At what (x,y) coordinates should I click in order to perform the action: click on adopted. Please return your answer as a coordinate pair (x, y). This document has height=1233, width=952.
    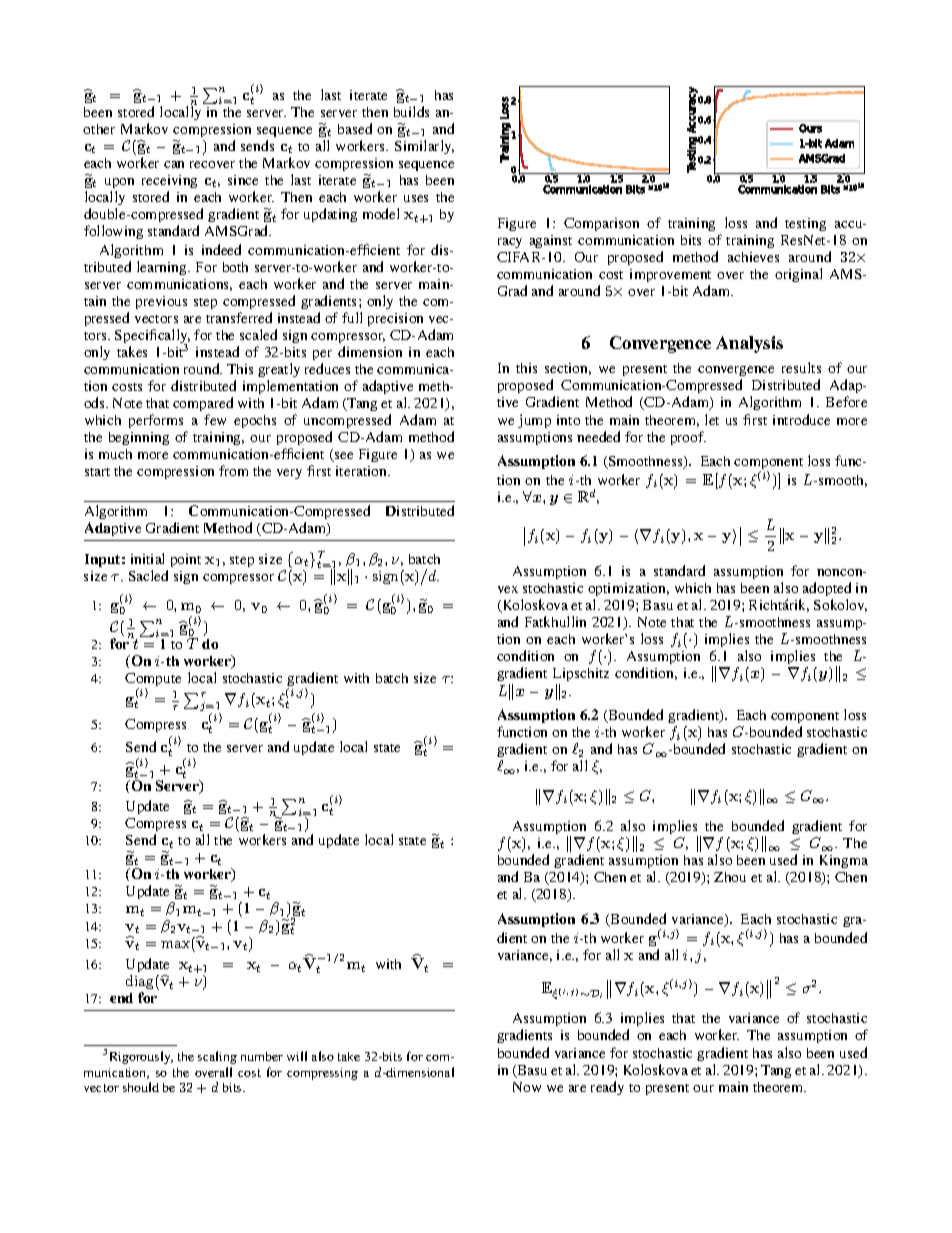
    Looking at the image, I should click on (827, 589).
